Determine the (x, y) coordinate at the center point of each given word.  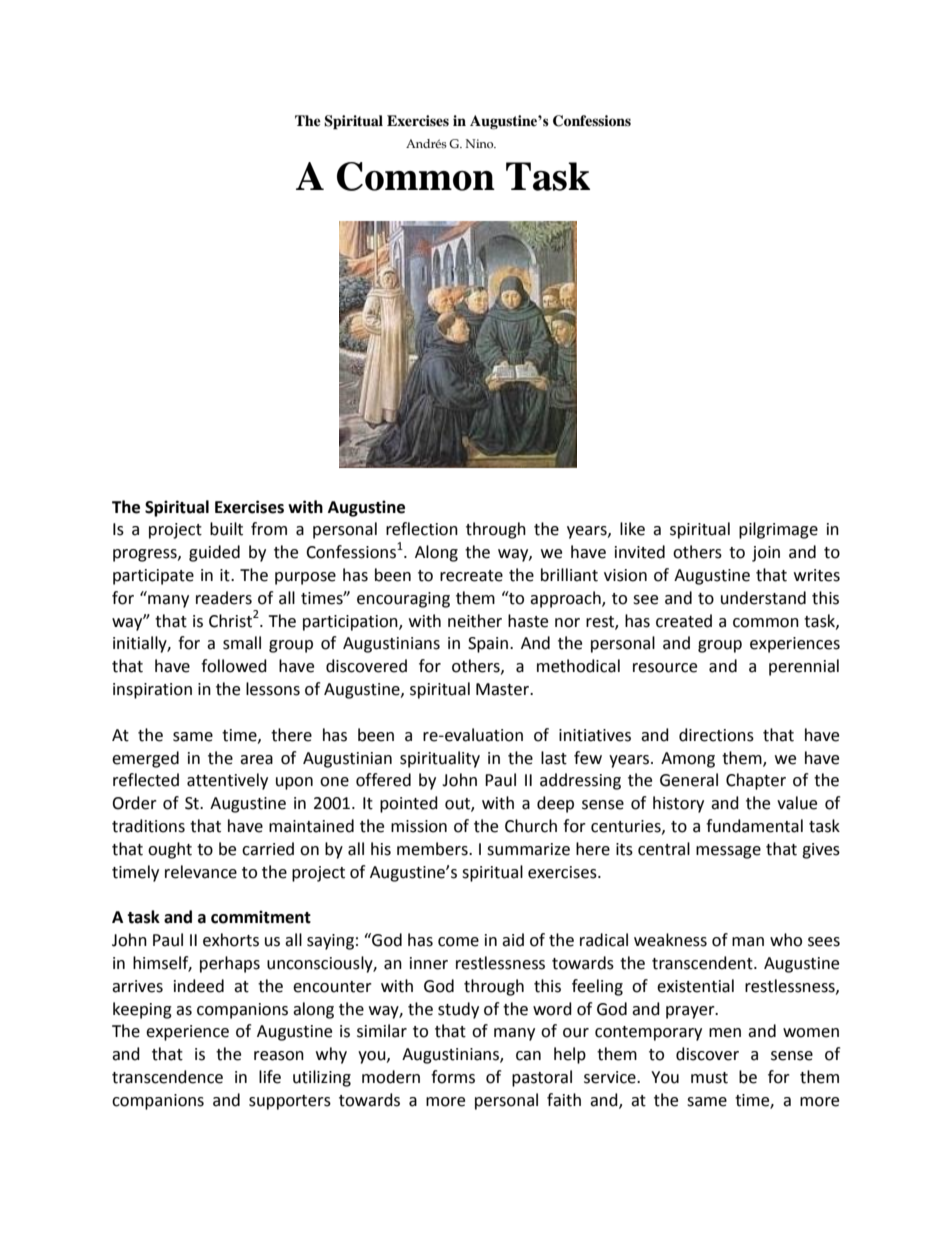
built (226, 529)
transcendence (167, 1077)
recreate (471, 576)
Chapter (756, 781)
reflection (422, 529)
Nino (481, 143)
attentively (227, 781)
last (554, 758)
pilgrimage (778, 530)
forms (453, 1077)
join (766, 554)
